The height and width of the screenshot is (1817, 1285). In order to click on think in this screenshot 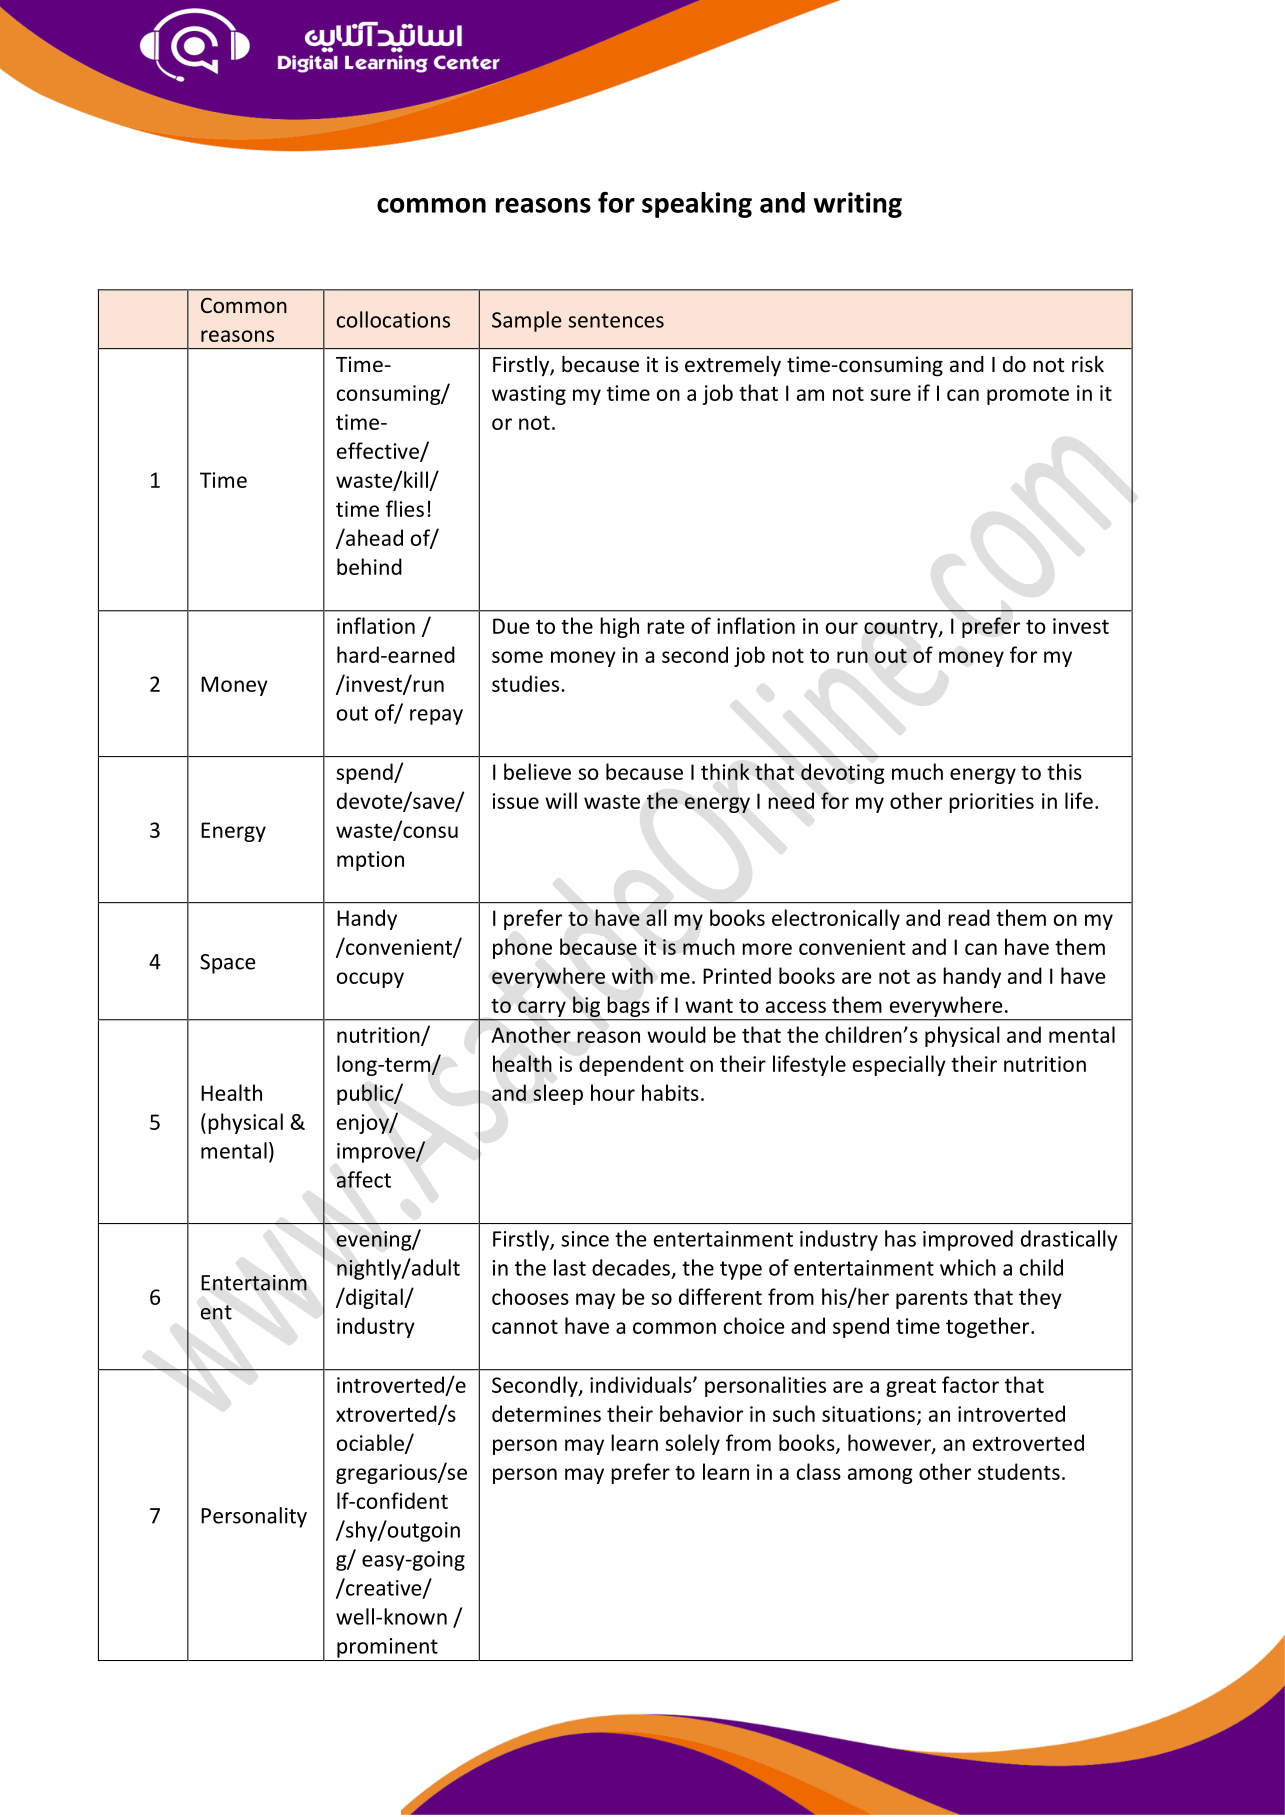, I will do `click(725, 771)`.
